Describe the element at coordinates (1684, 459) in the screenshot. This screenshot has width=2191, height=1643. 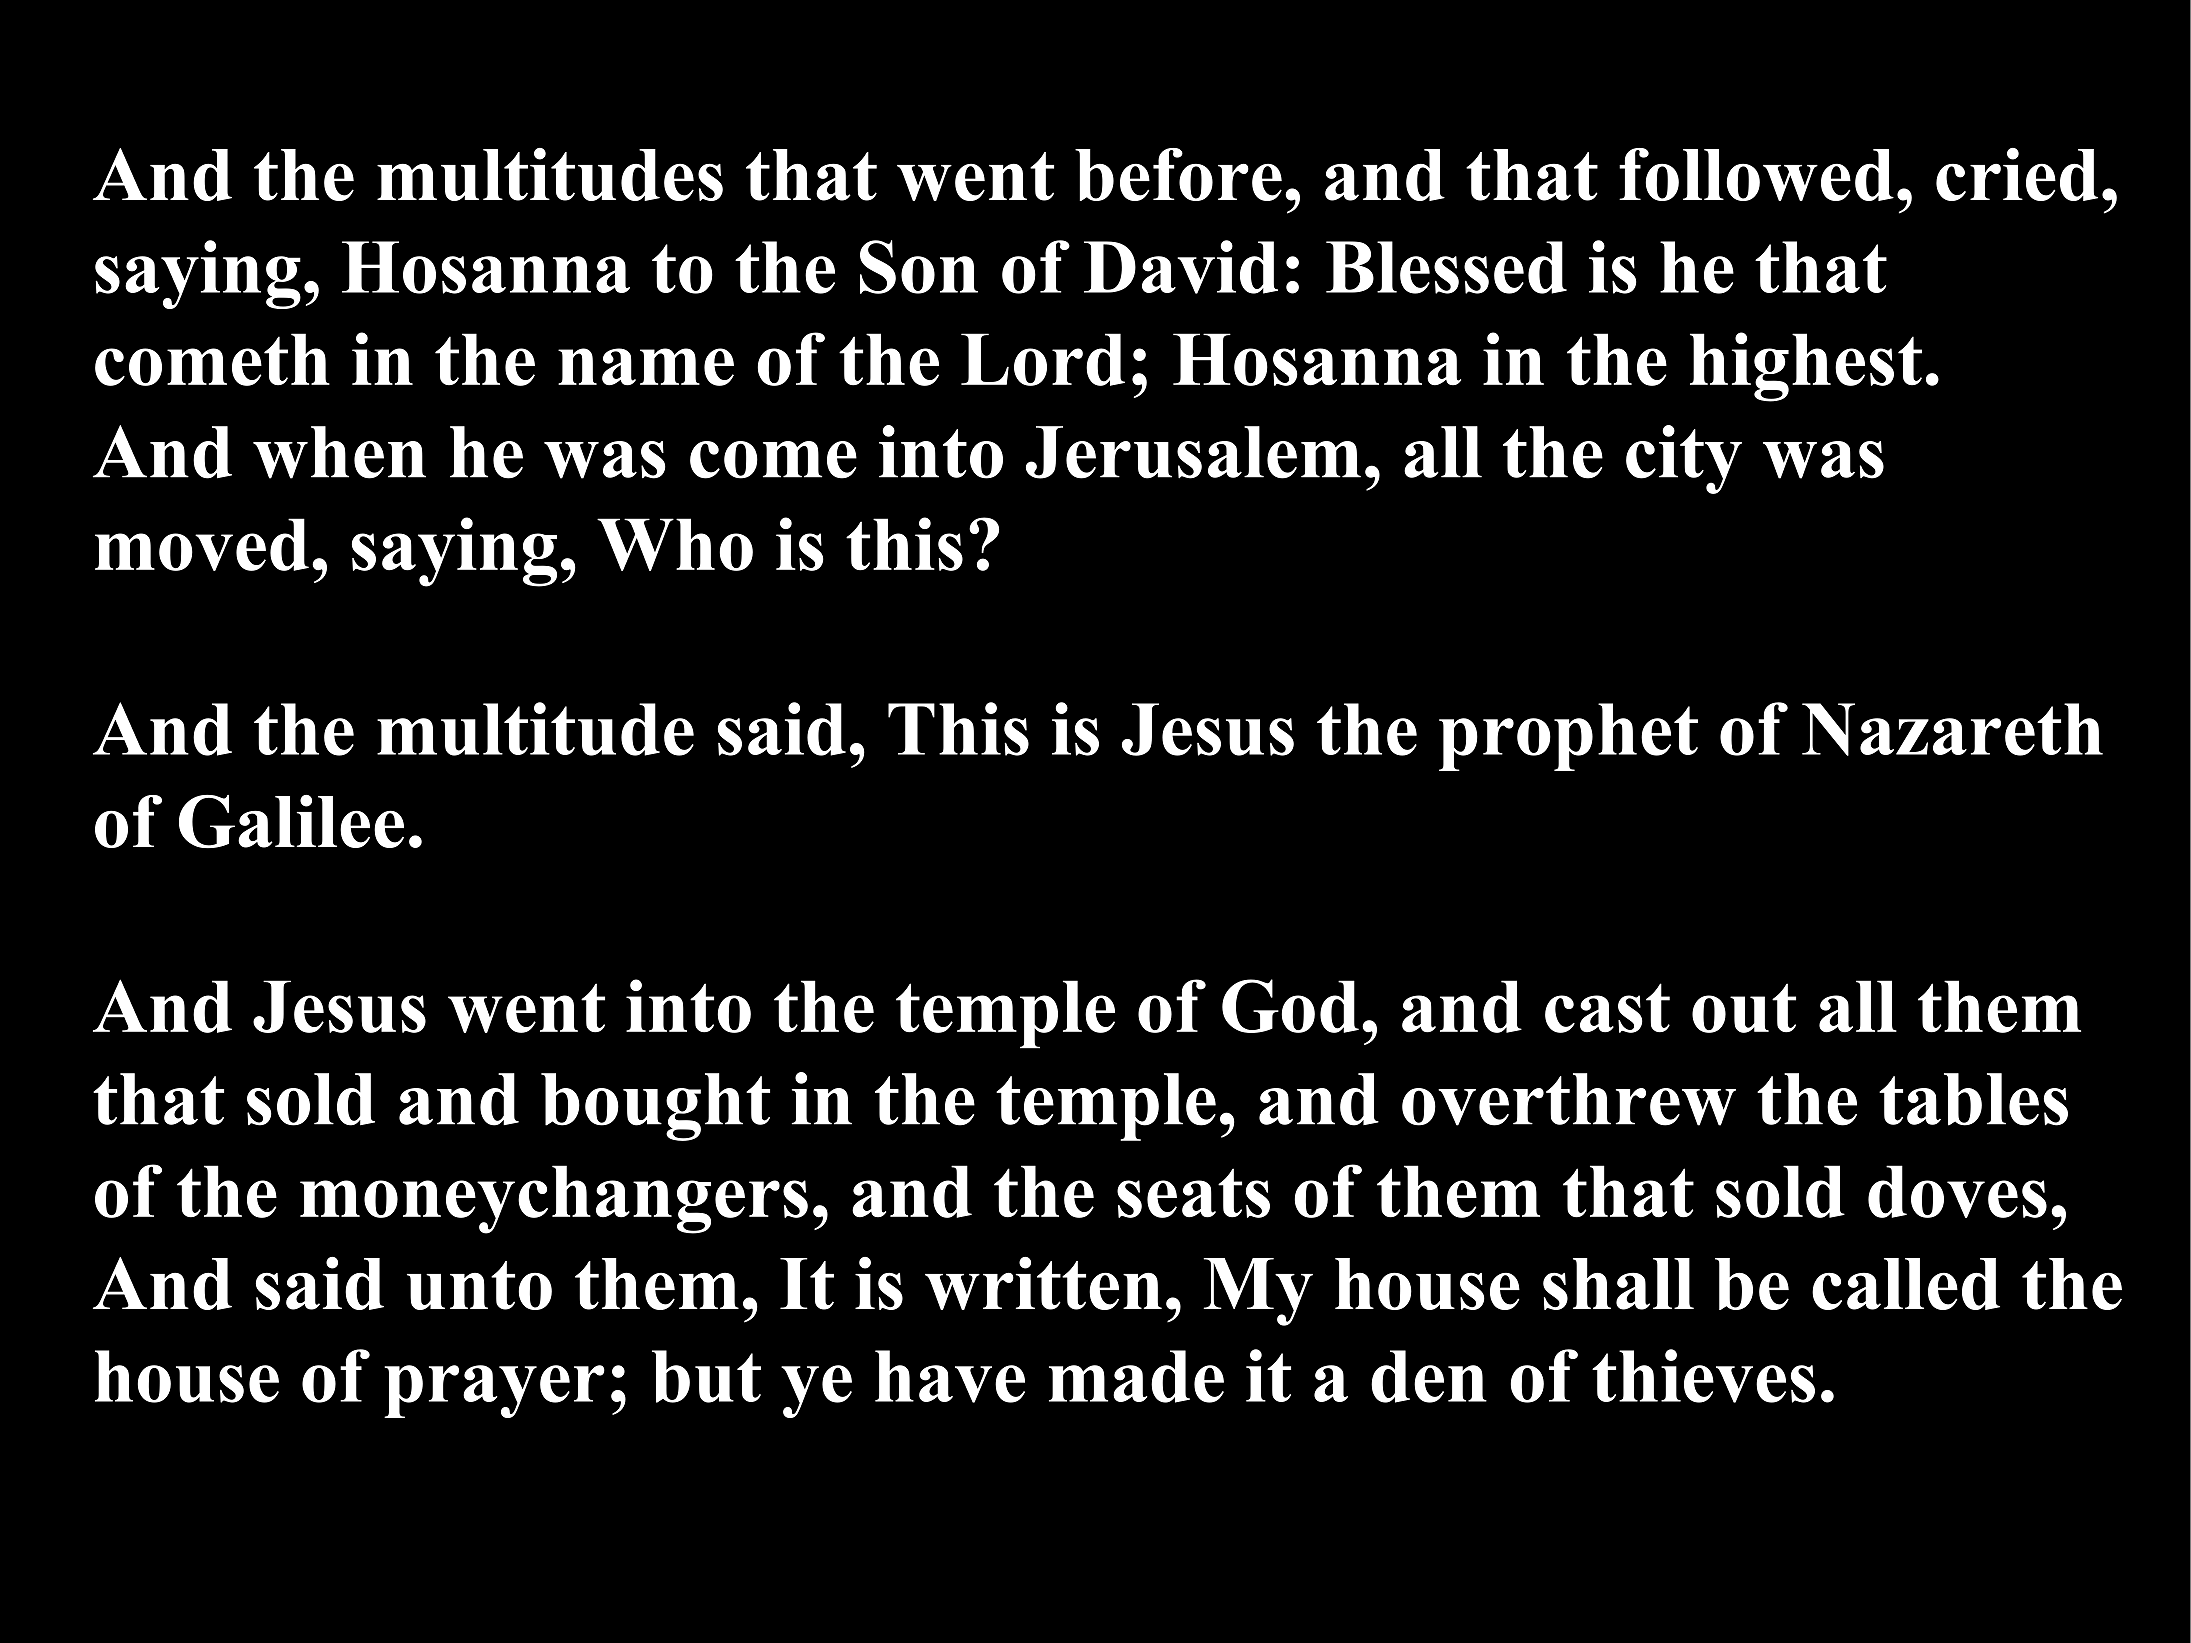
I see `city` at that location.
